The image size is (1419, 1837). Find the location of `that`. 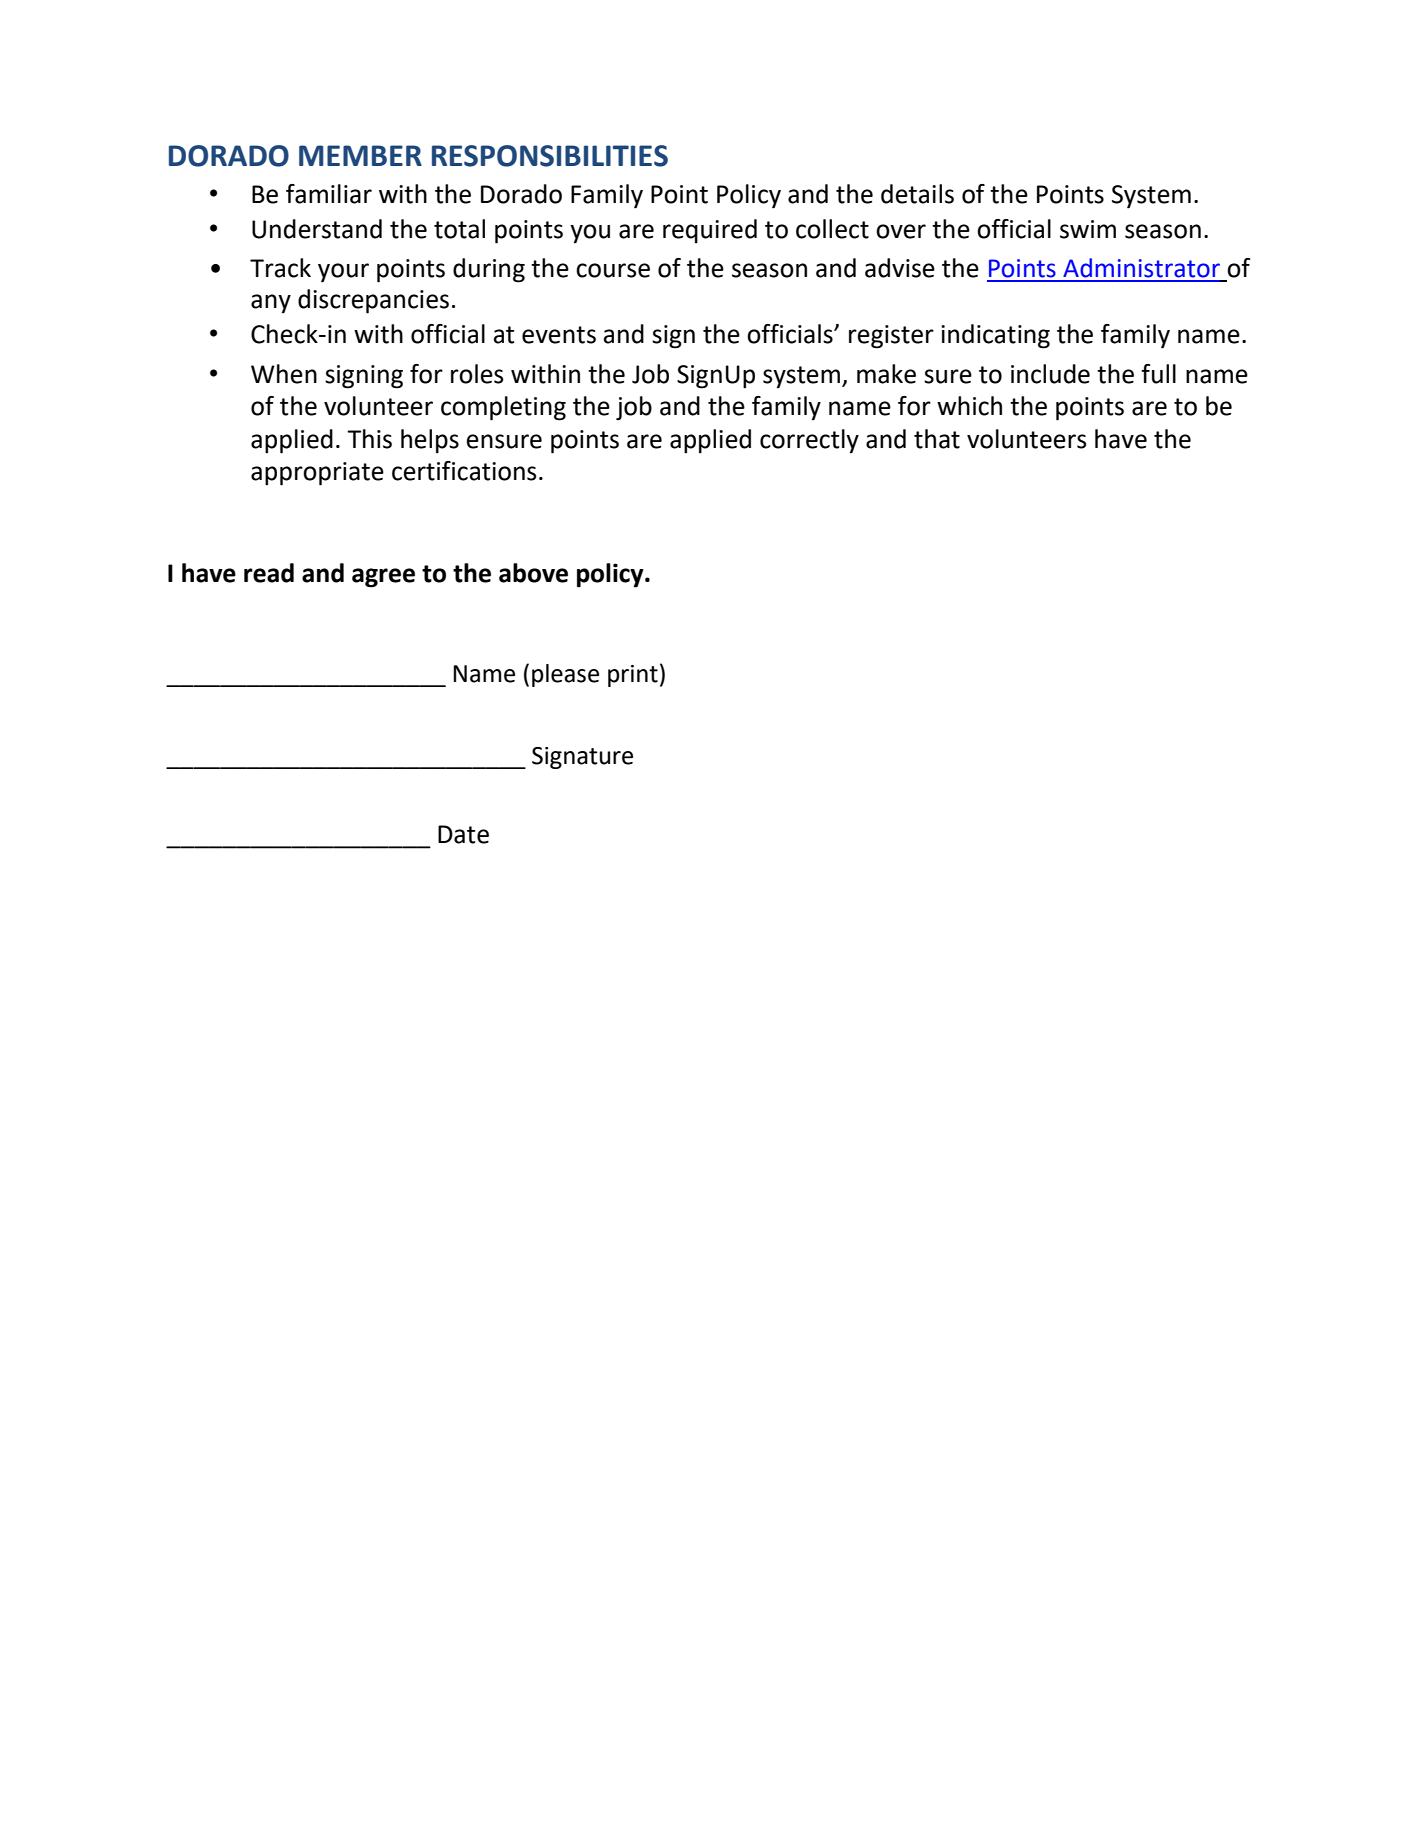

that is located at coordinates (937, 439).
